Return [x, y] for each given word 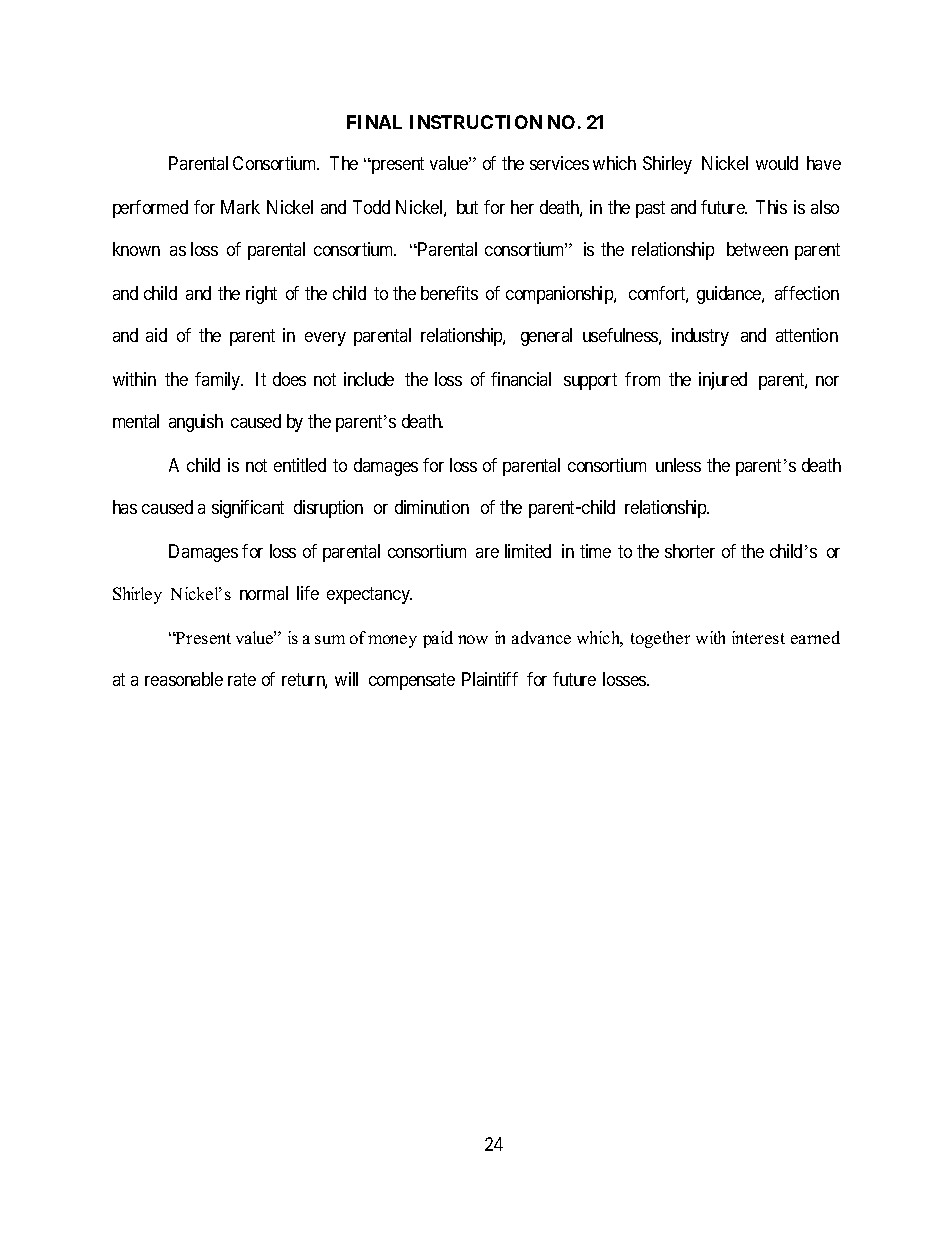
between [757, 249]
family [219, 381]
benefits [449, 293]
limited [528, 551]
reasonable [184, 679]
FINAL [374, 122]
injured [723, 381]
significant [248, 509]
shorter [690, 551]
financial [521, 379]
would [777, 163]
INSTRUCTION [476, 122]
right [261, 295]
